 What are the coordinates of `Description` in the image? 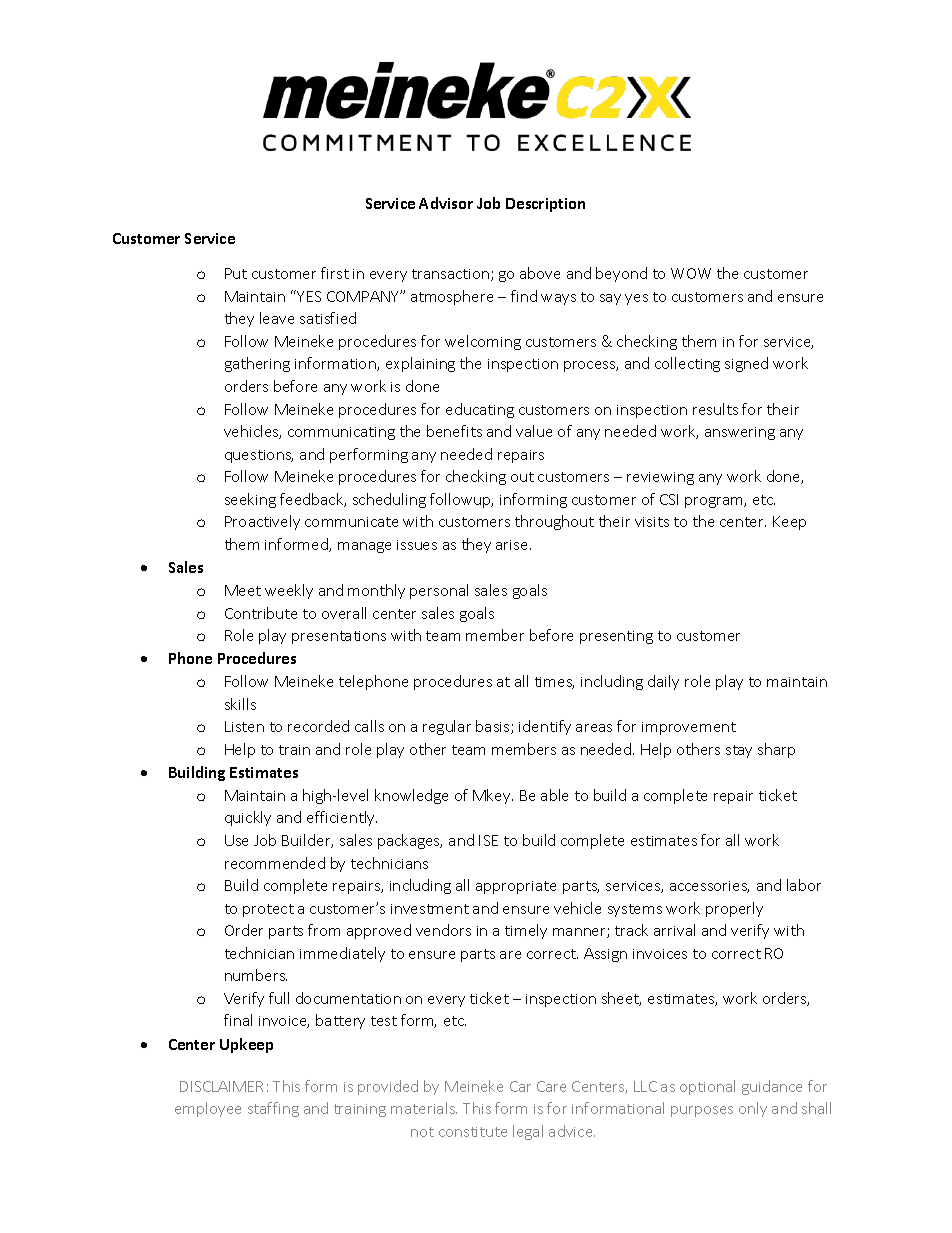 It's located at (545, 205).
